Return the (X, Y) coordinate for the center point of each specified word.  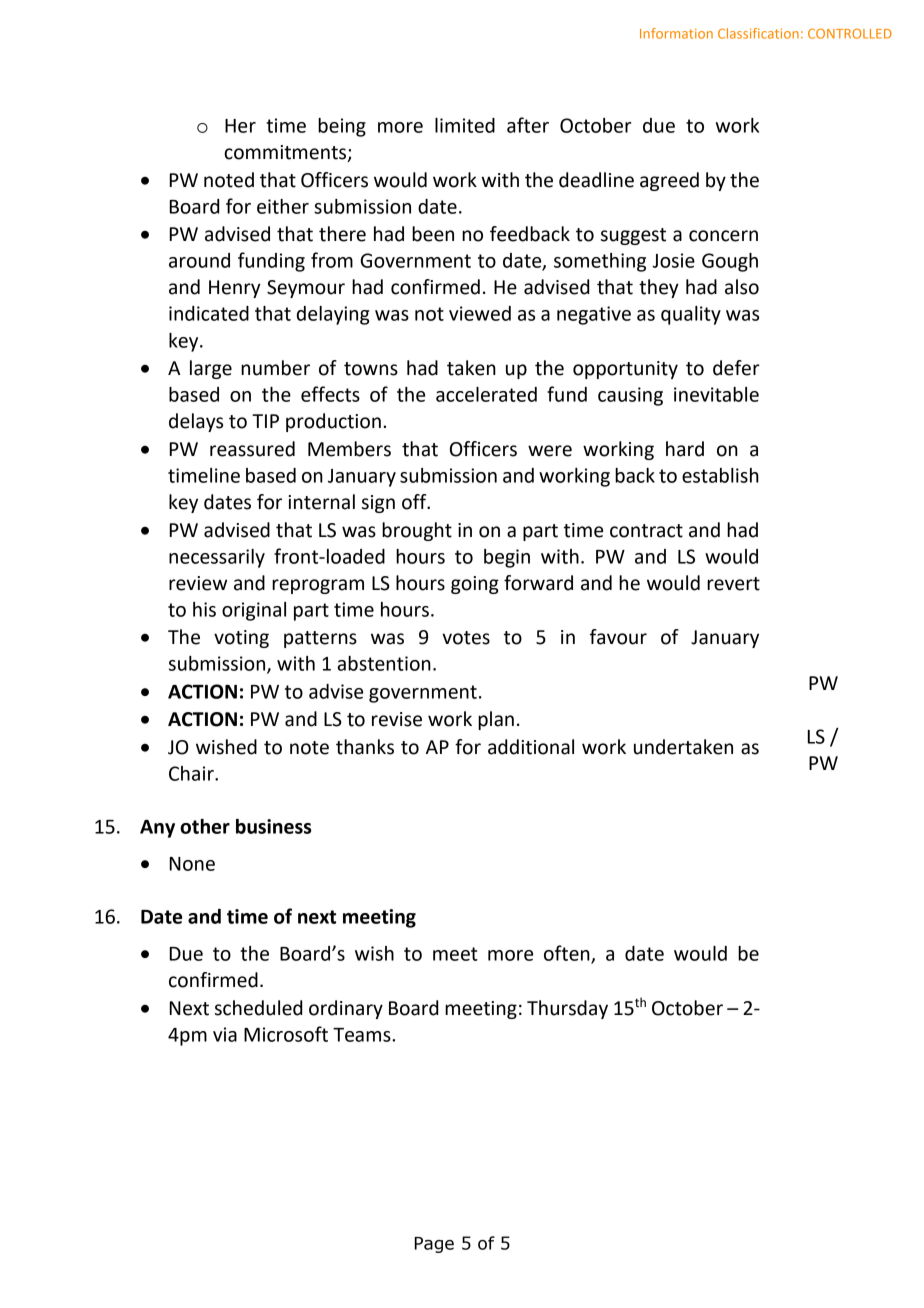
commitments (286, 153)
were (550, 451)
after (528, 125)
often (568, 954)
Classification (758, 33)
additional (531, 747)
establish (720, 475)
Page (434, 1245)
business (274, 826)
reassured (252, 449)
